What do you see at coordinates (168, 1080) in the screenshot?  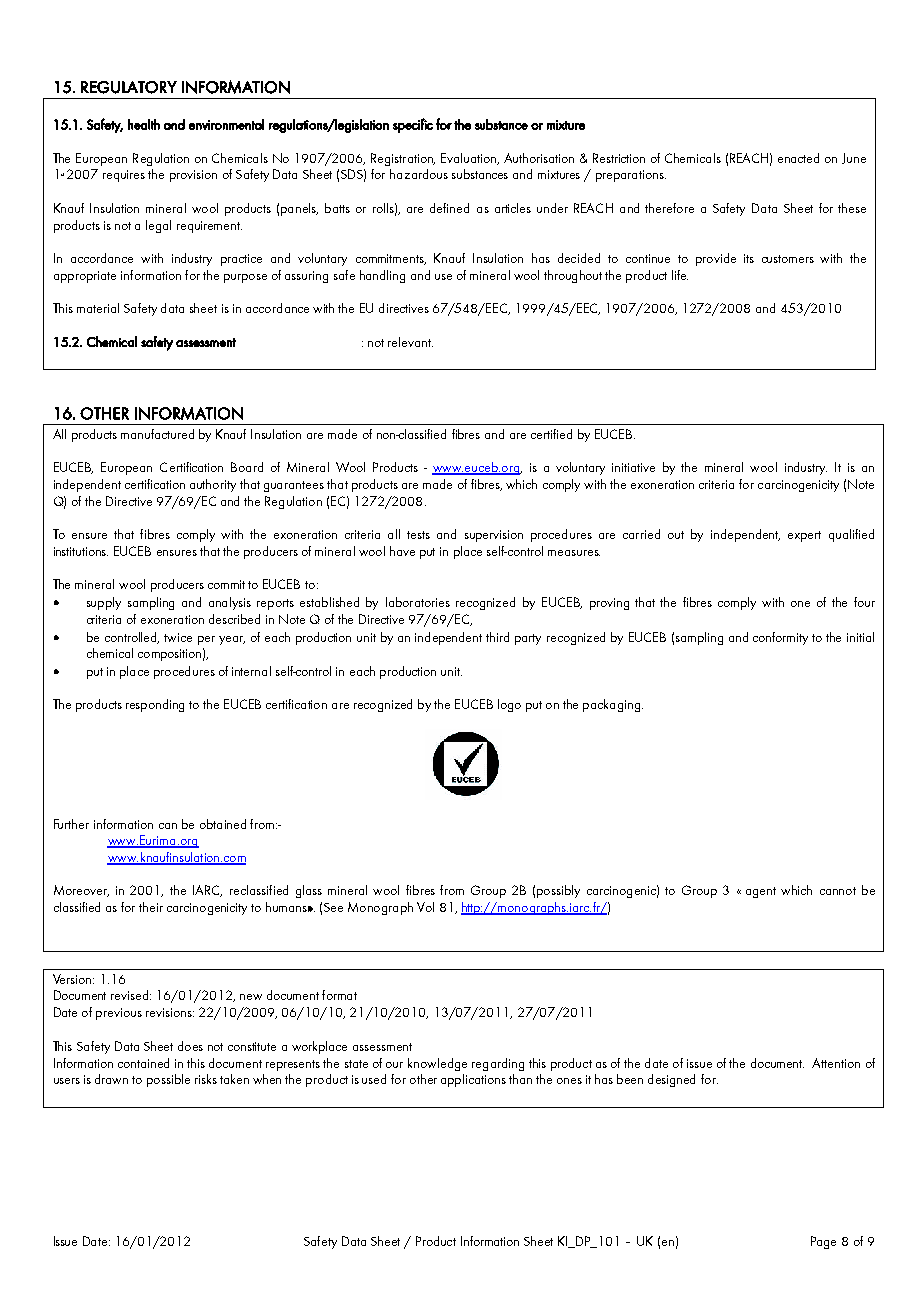 I see `possible` at bounding box center [168, 1080].
